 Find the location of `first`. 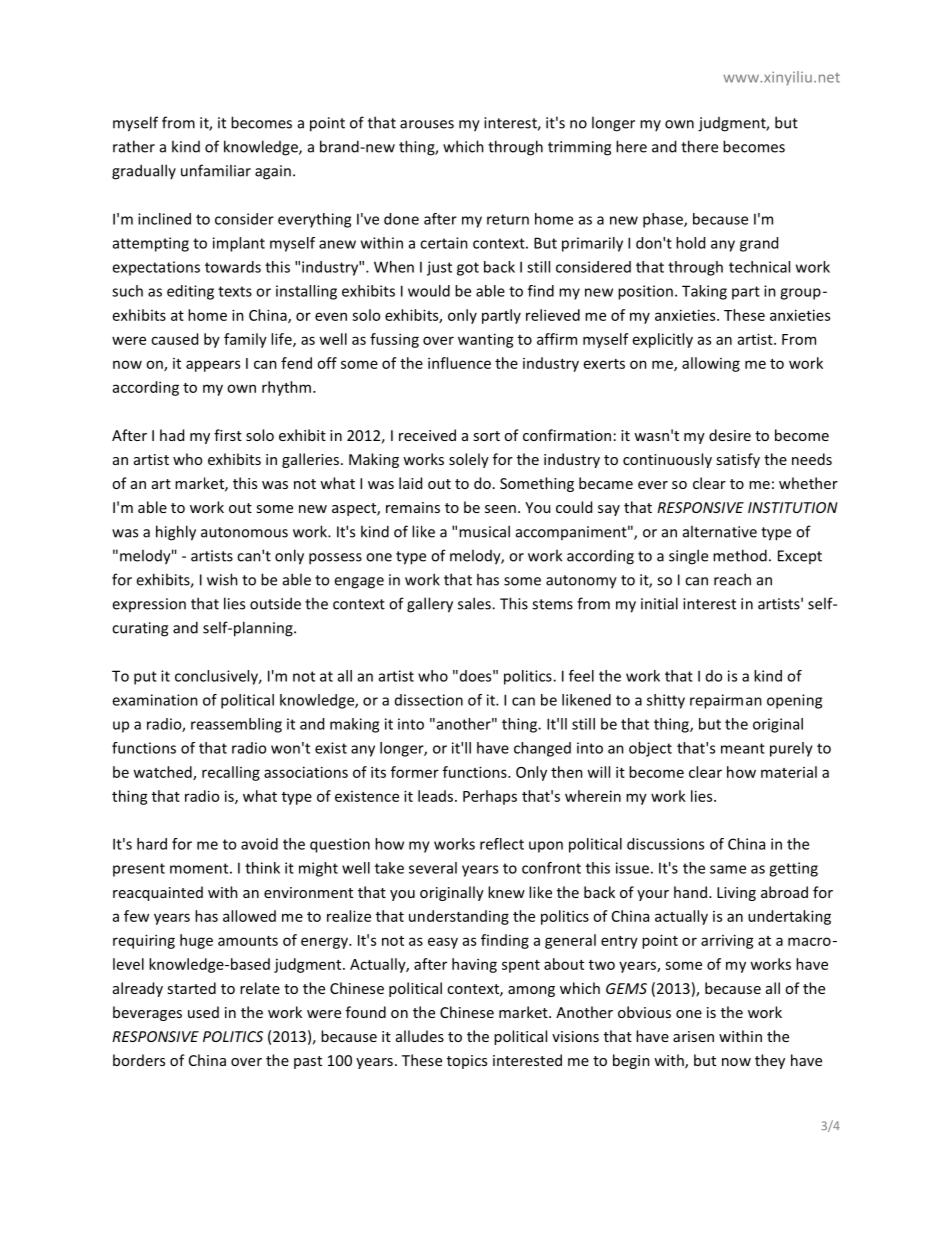

first is located at coordinates (228, 435).
